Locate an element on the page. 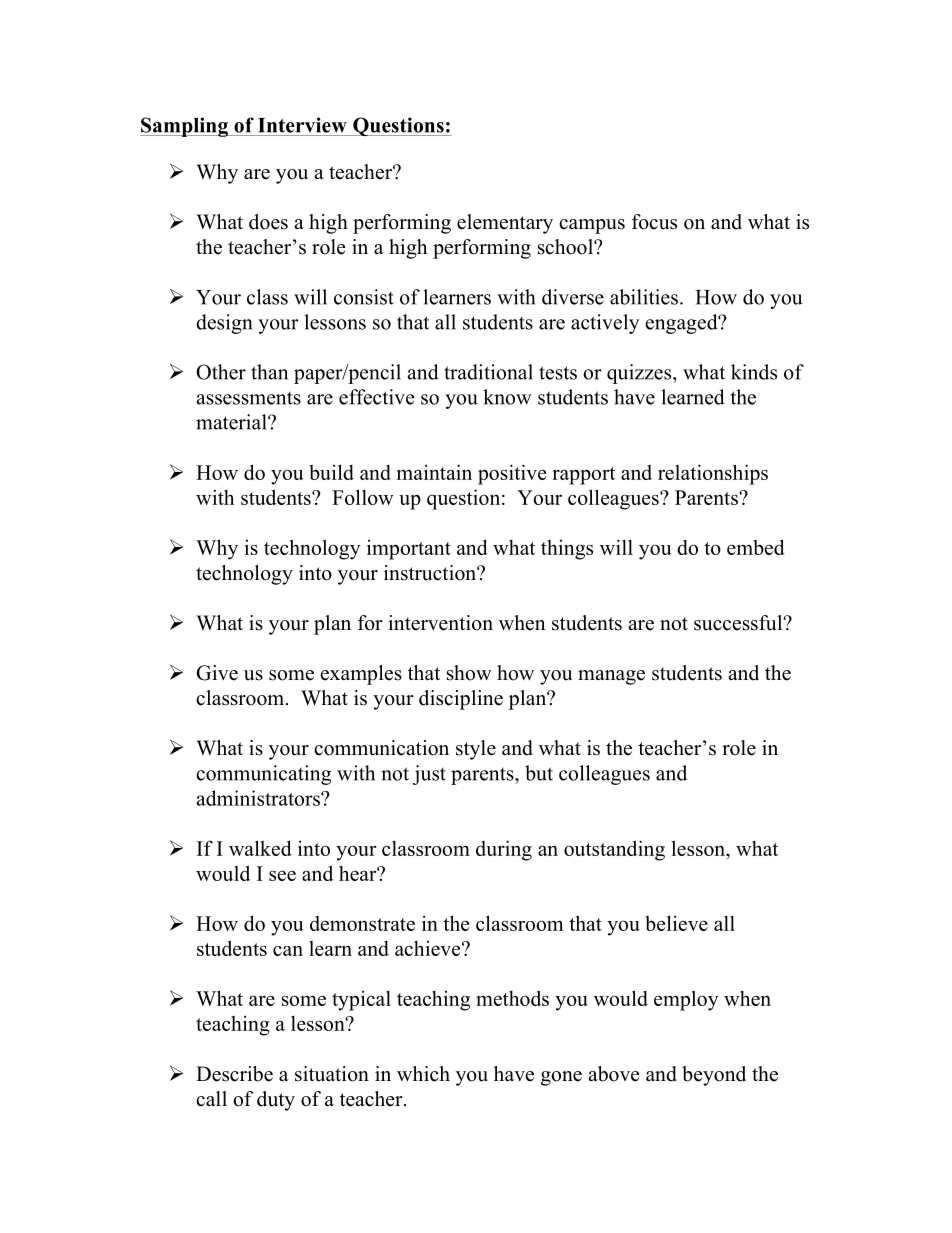  focus is located at coordinates (654, 222).
